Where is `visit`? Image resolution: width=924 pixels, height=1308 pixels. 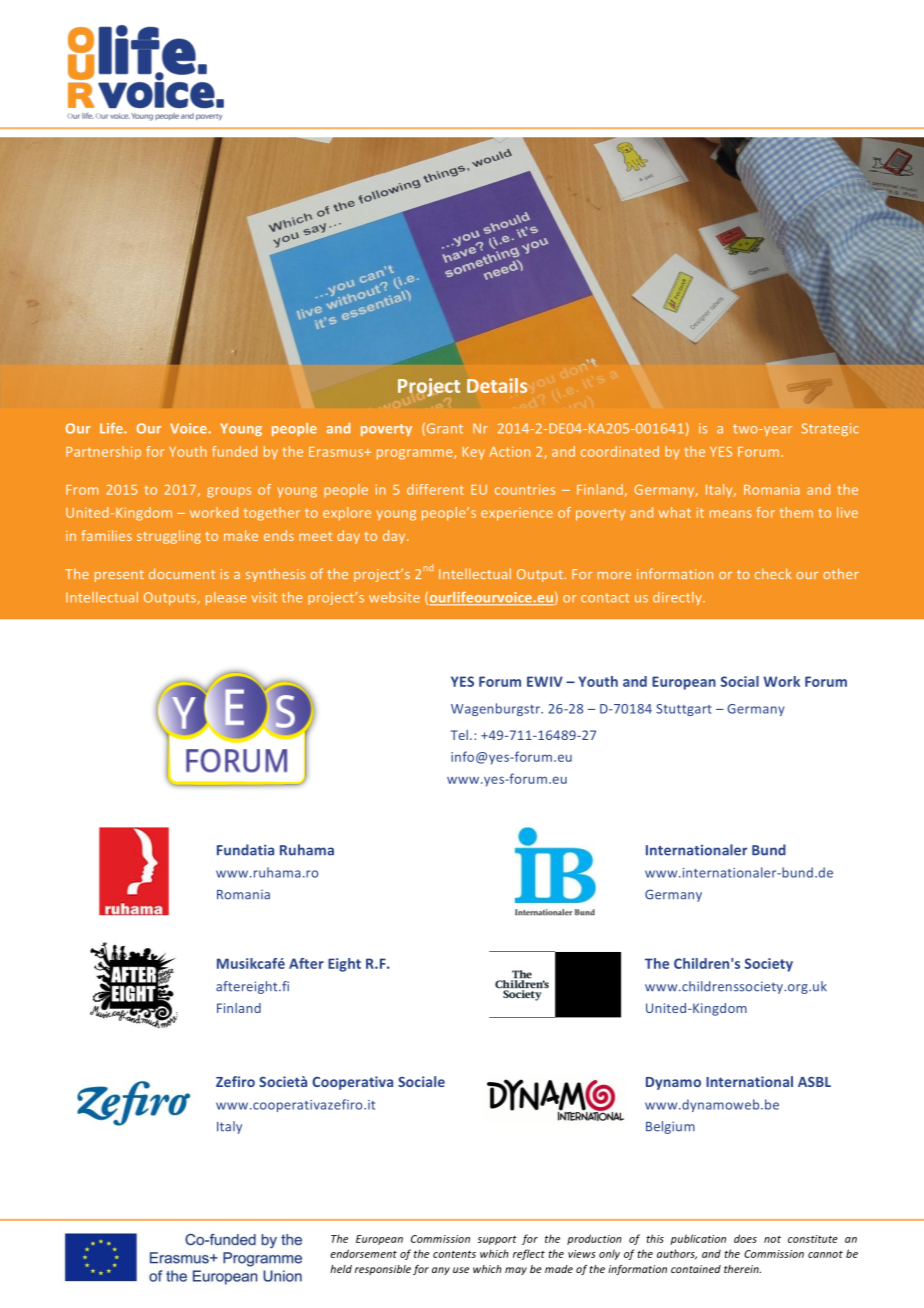 visit is located at coordinates (264, 597).
